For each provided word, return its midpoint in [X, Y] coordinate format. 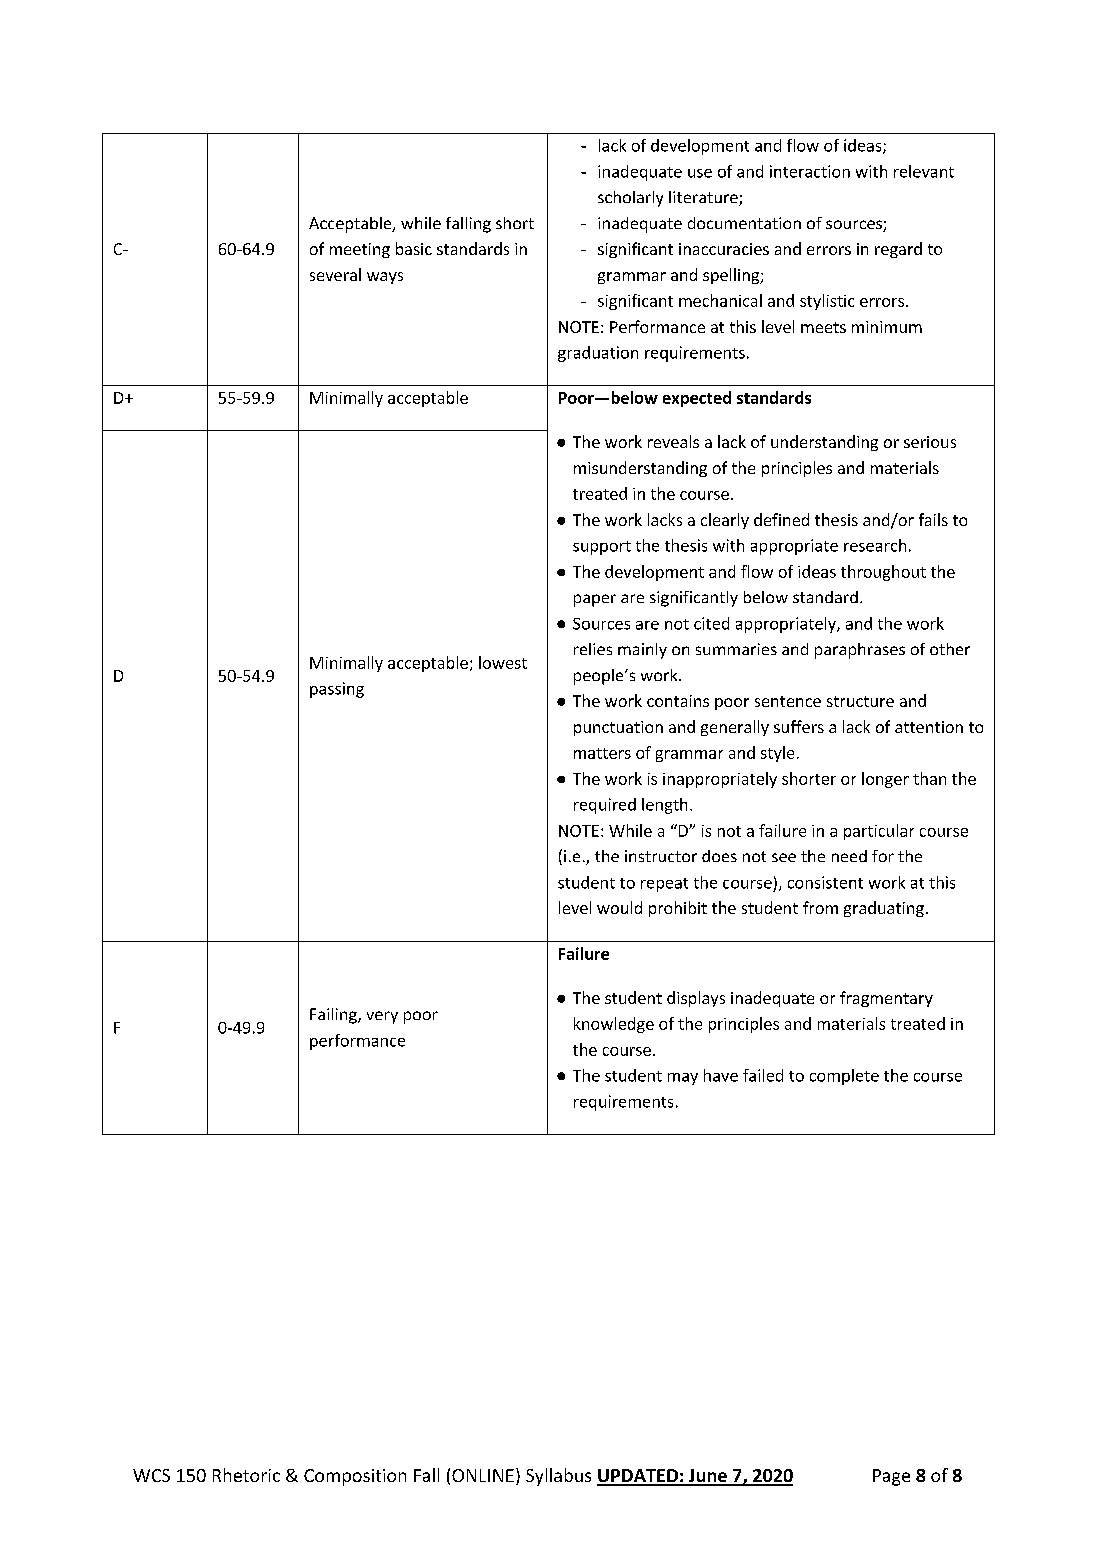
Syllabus [558, 1477]
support [602, 548]
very [382, 1017]
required [605, 806]
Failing [334, 1016]
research [875, 545]
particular [879, 832]
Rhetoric [246, 1475]
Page [891, 1477]
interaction [810, 171]
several [335, 274]
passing [337, 690]
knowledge [614, 1025]
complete [844, 1077]
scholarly [630, 199]
